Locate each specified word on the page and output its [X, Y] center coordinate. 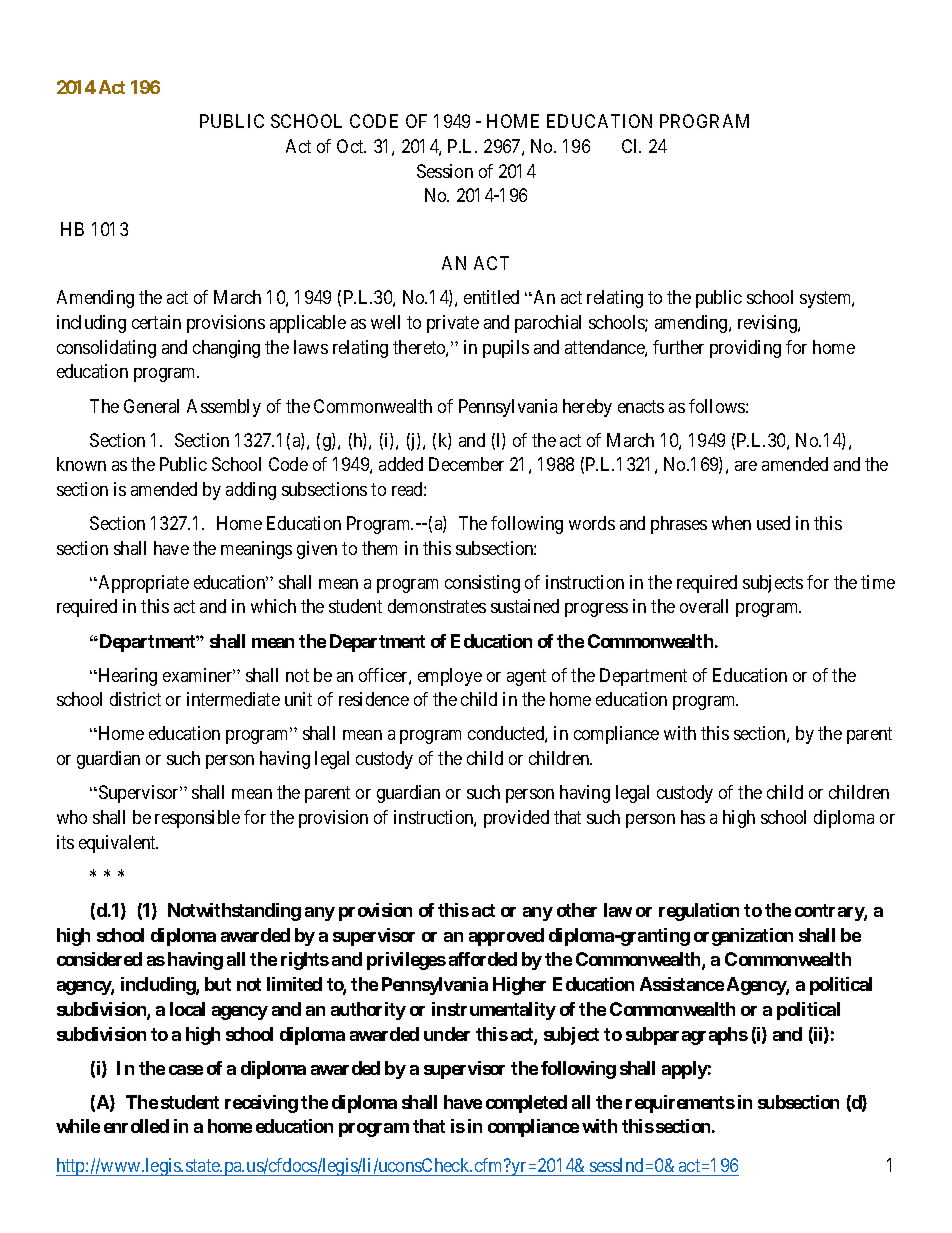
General [151, 406]
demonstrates [437, 606]
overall [704, 606]
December [466, 464]
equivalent [118, 844]
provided [516, 819]
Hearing [126, 677]
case [186, 1070]
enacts [641, 406]
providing [745, 349]
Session [445, 171]
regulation [699, 912]
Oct [351, 146]
